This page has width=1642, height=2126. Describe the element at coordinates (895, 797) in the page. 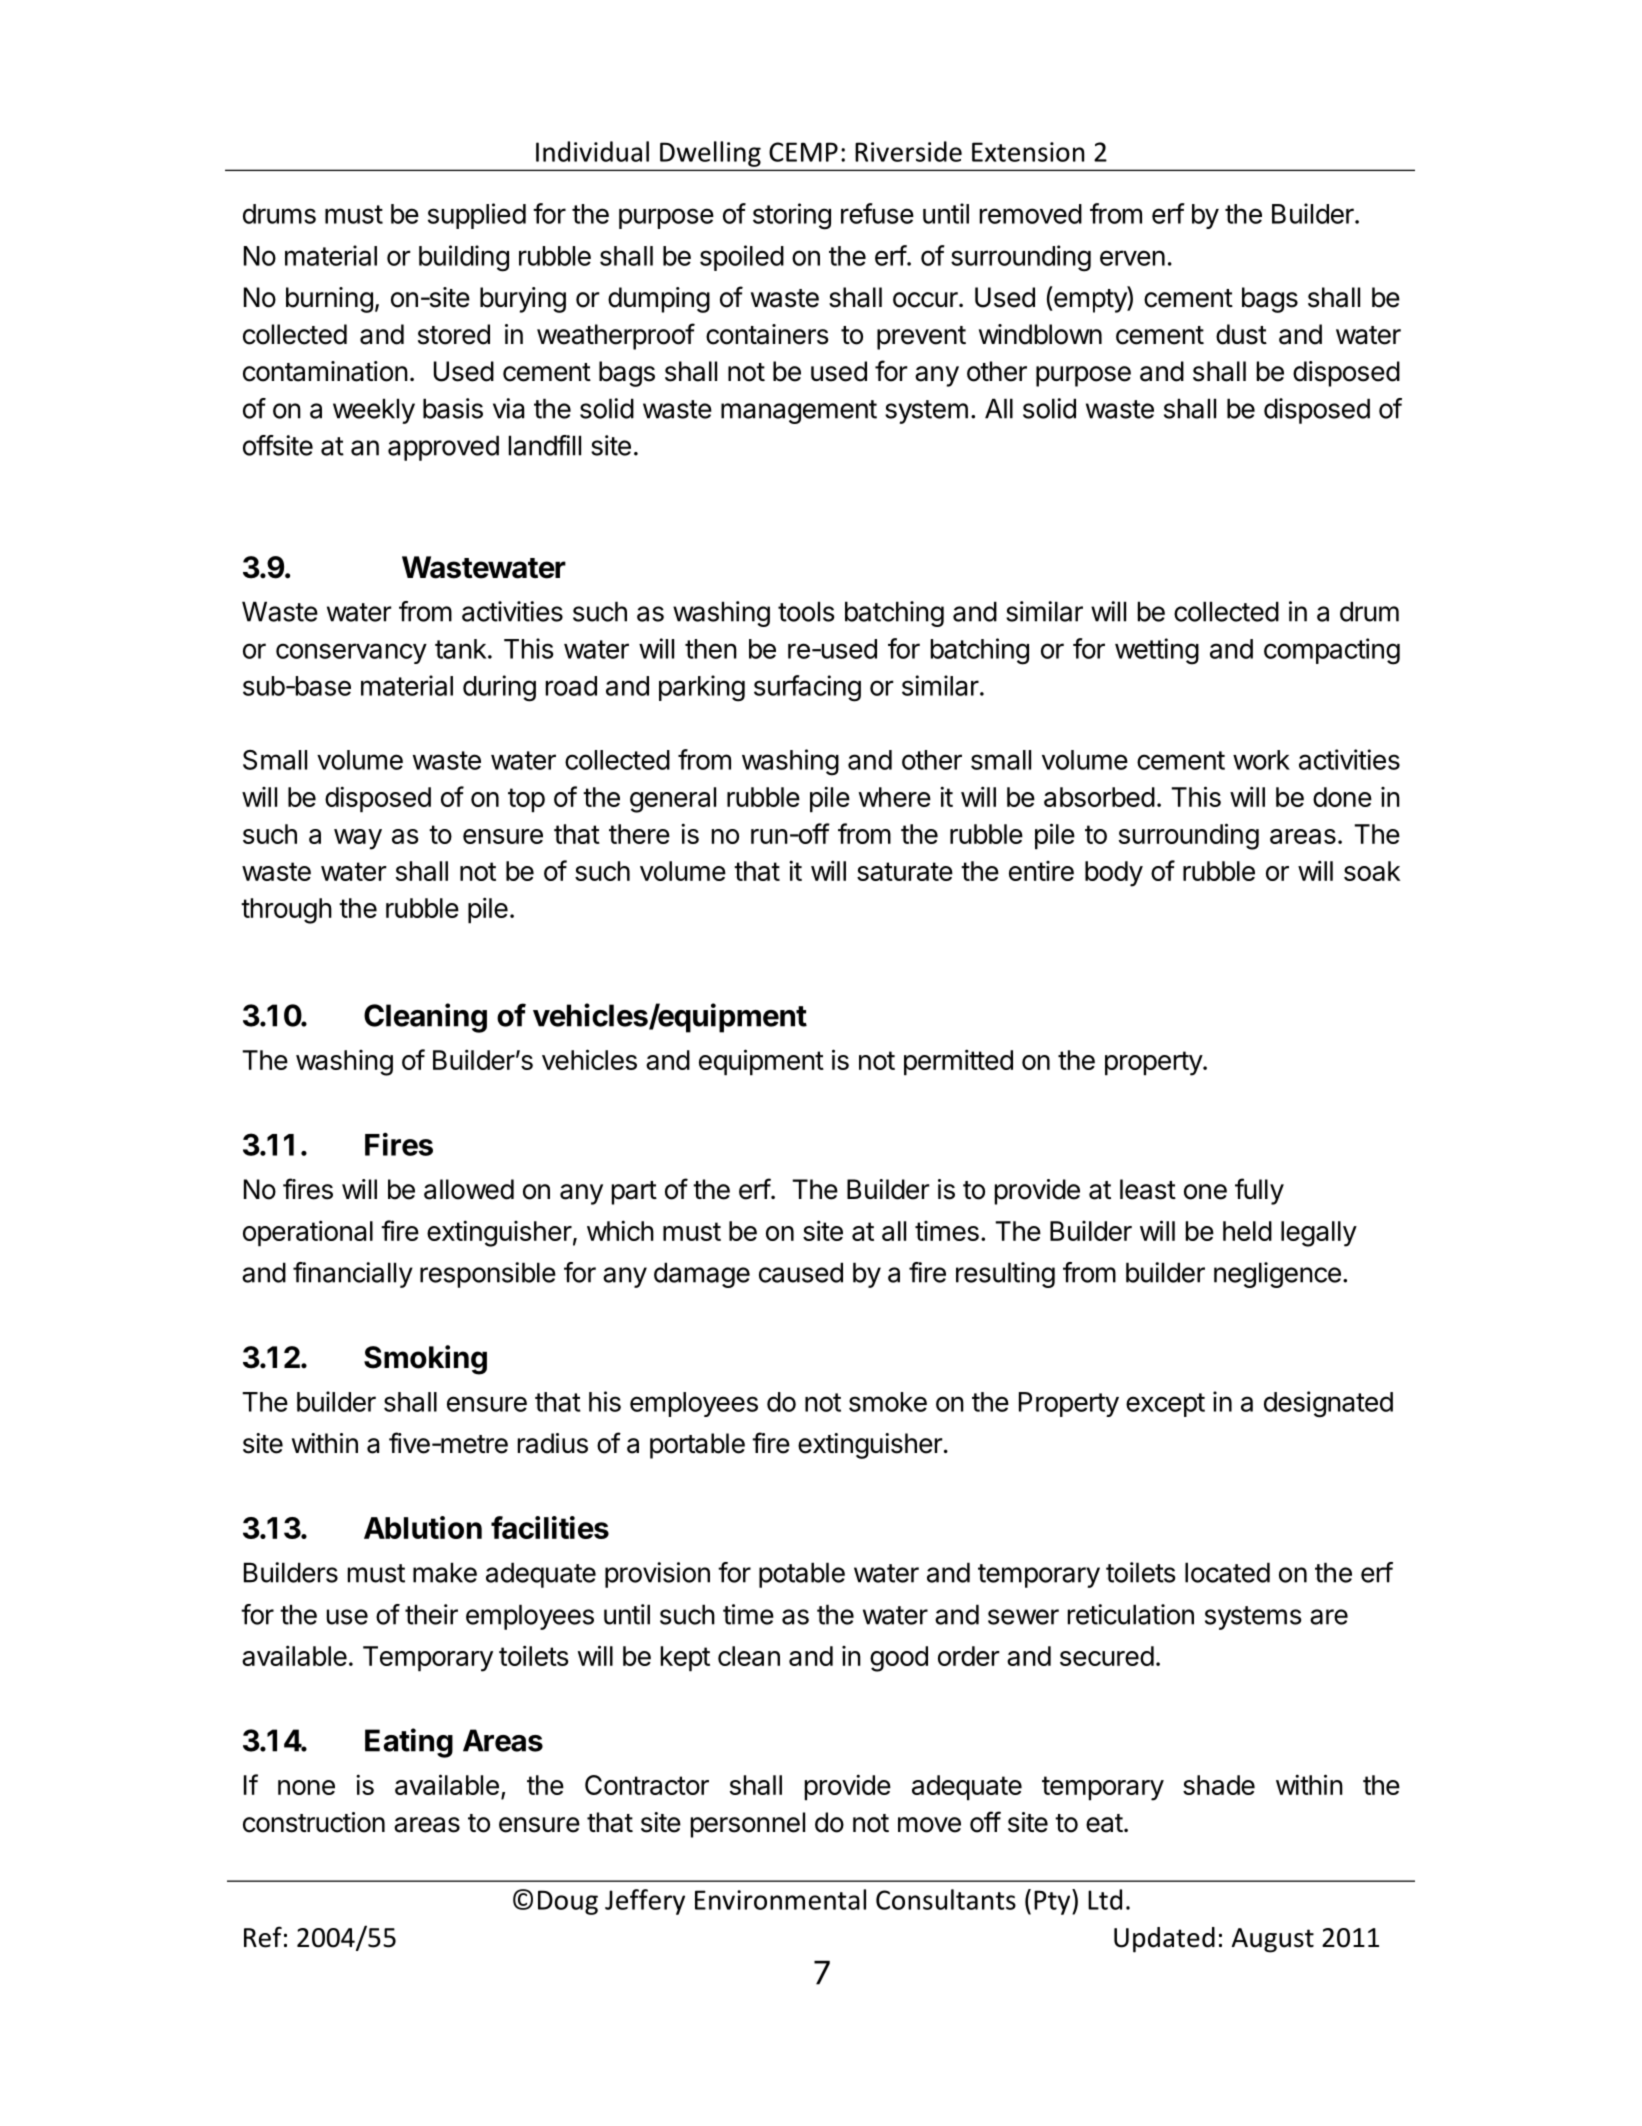

I see `where` at that location.
